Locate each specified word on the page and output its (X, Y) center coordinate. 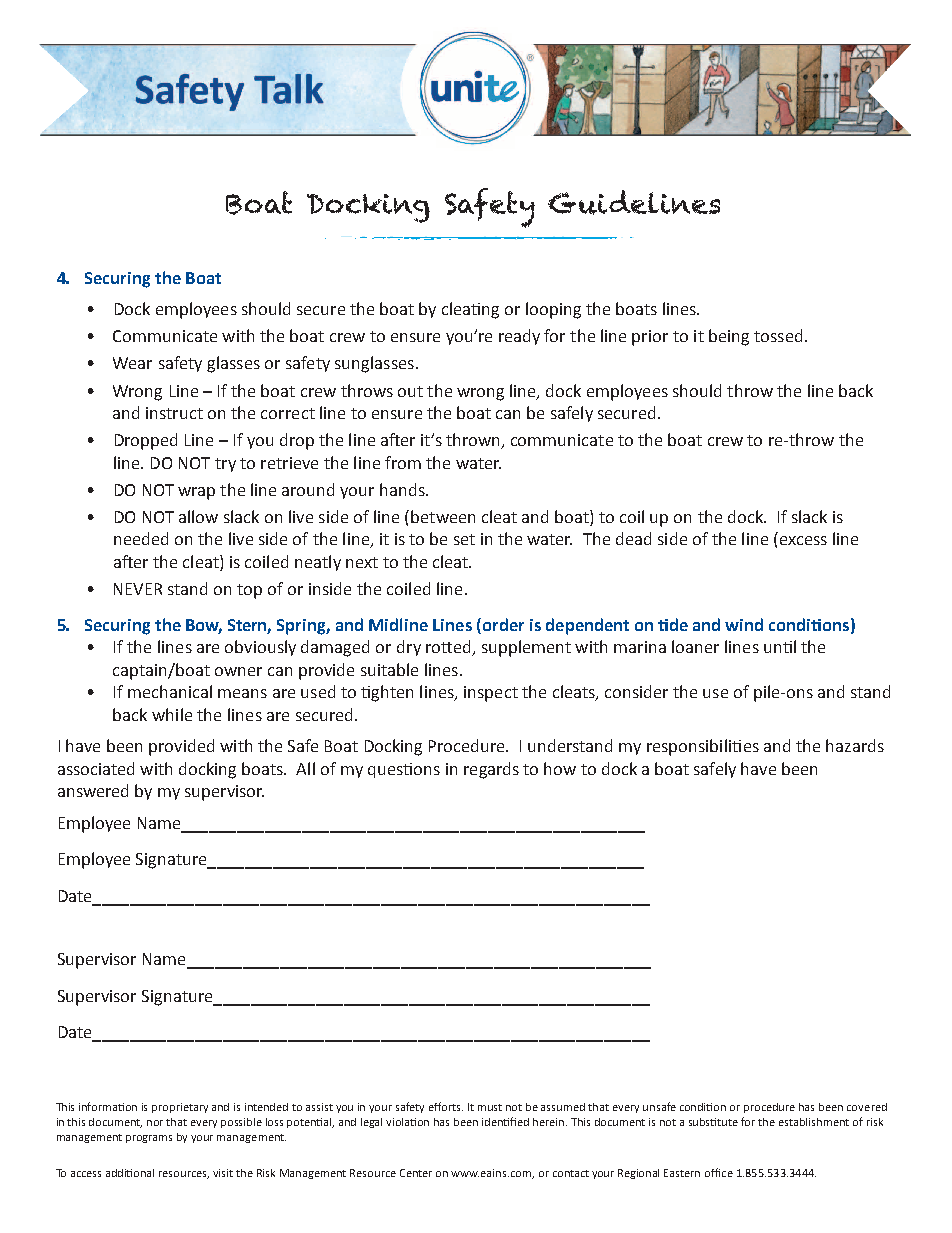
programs (149, 1139)
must (490, 1107)
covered (867, 1107)
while (172, 714)
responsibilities (703, 747)
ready (519, 337)
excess (803, 540)
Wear (132, 363)
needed (141, 538)
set (464, 539)
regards (491, 770)
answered (93, 790)
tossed (778, 335)
